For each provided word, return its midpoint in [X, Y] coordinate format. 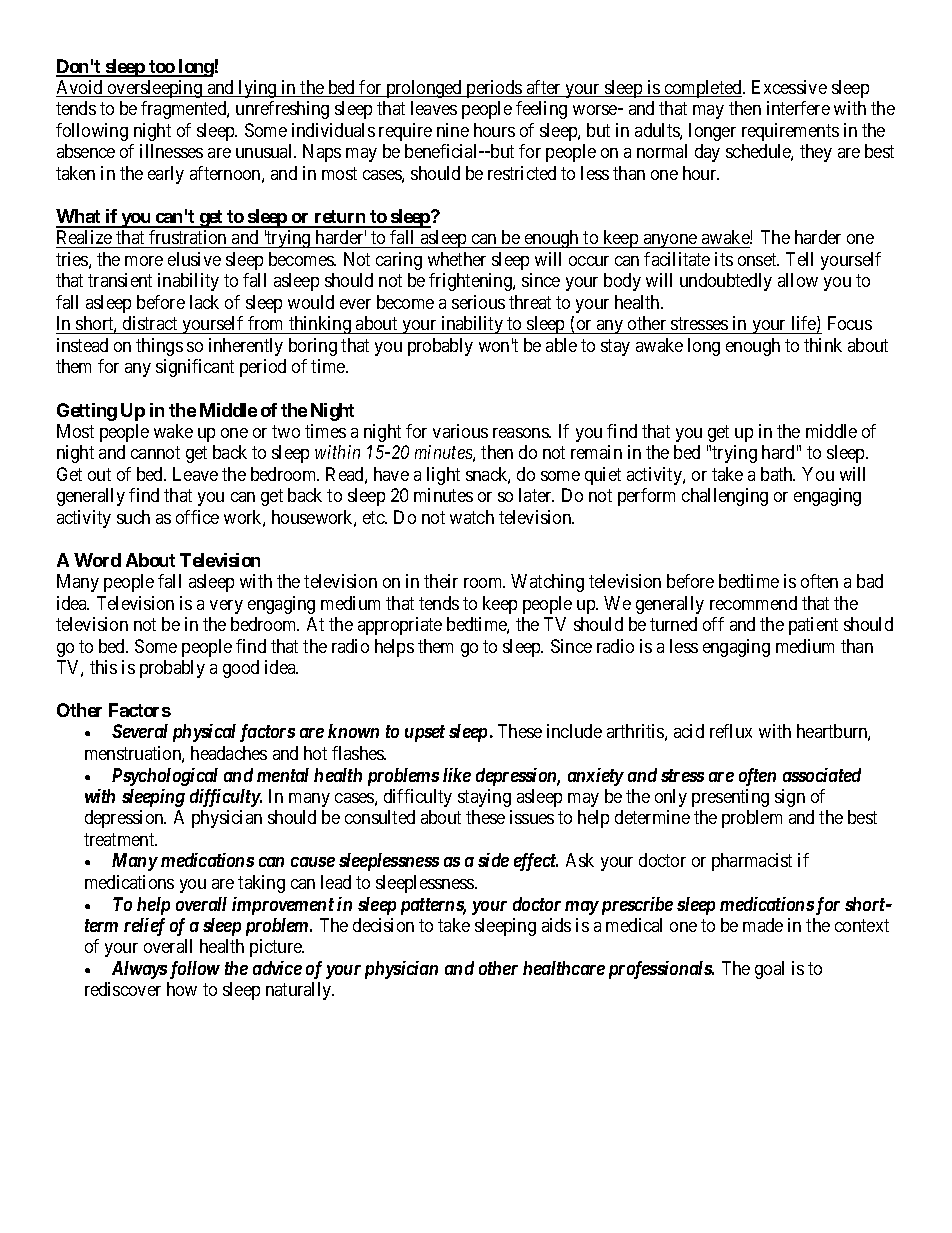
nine [453, 130]
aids [556, 925]
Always [139, 970]
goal [769, 970]
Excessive [789, 87]
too [161, 68]
